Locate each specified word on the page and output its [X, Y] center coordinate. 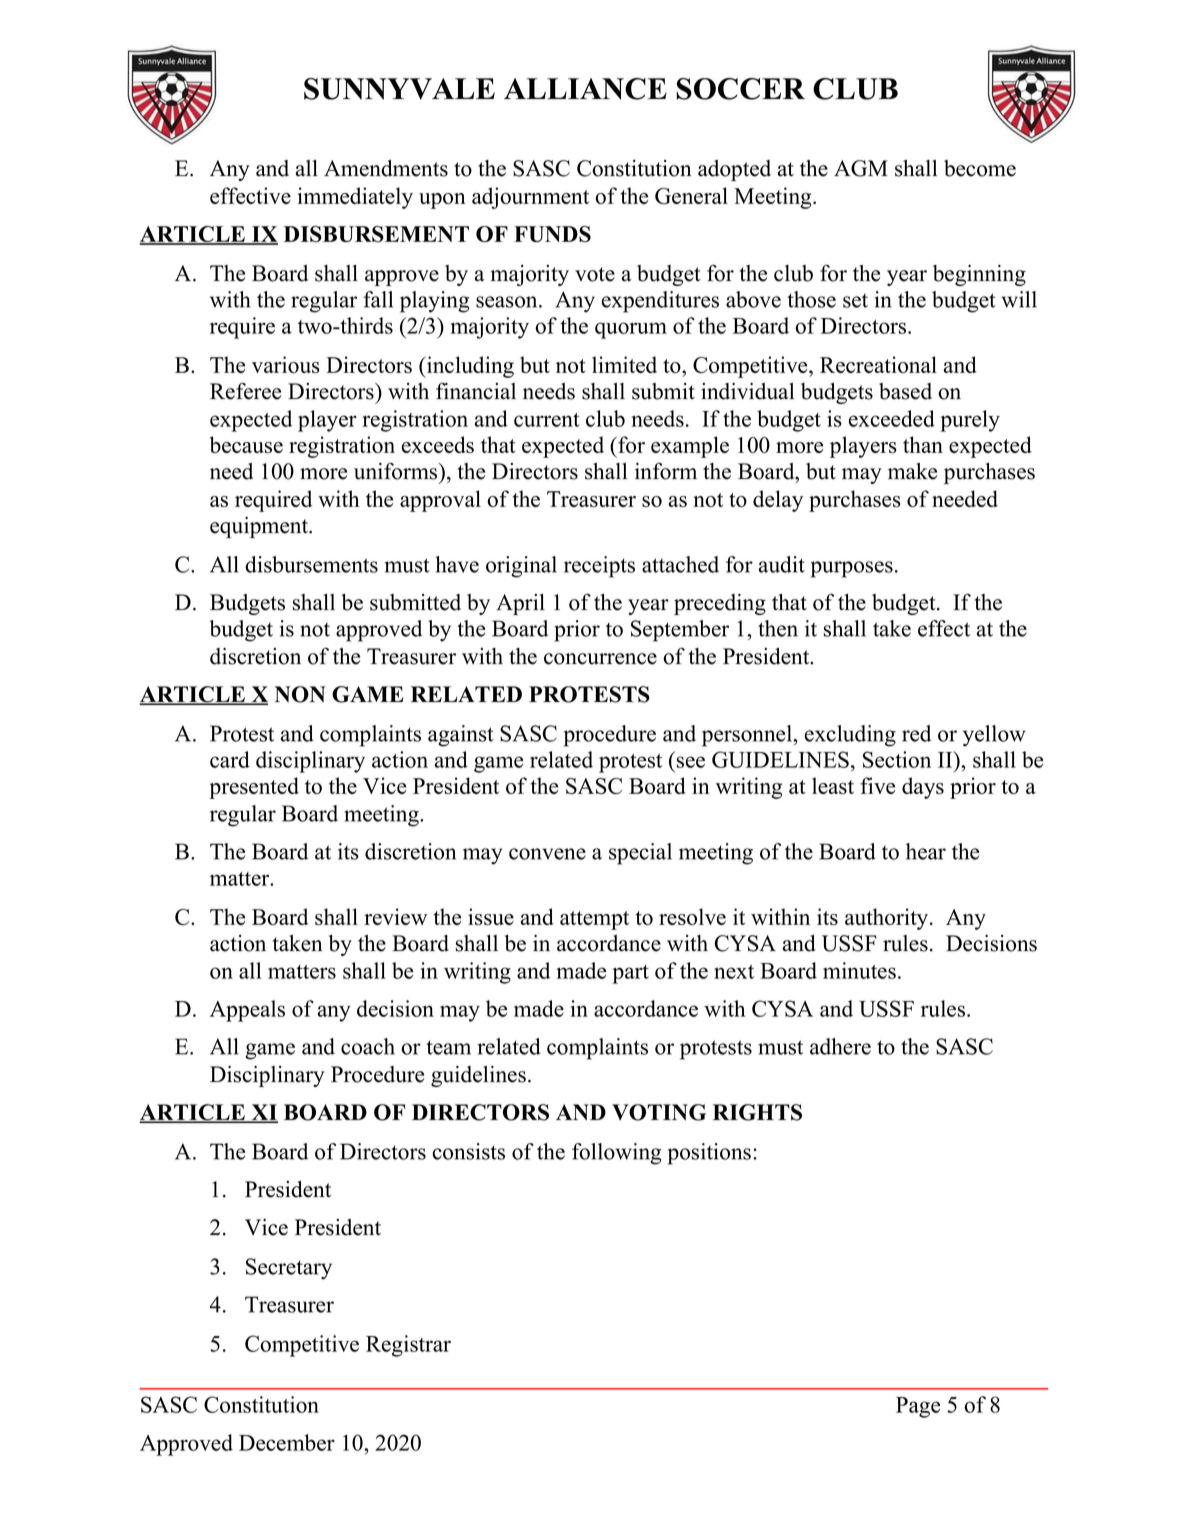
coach [368, 1046]
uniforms [397, 471]
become [980, 168]
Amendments [386, 168]
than [923, 444]
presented [254, 788]
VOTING [659, 1112]
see [691, 762]
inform [666, 471]
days [923, 788]
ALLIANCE [585, 89]
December [287, 1442]
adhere [840, 1046]
